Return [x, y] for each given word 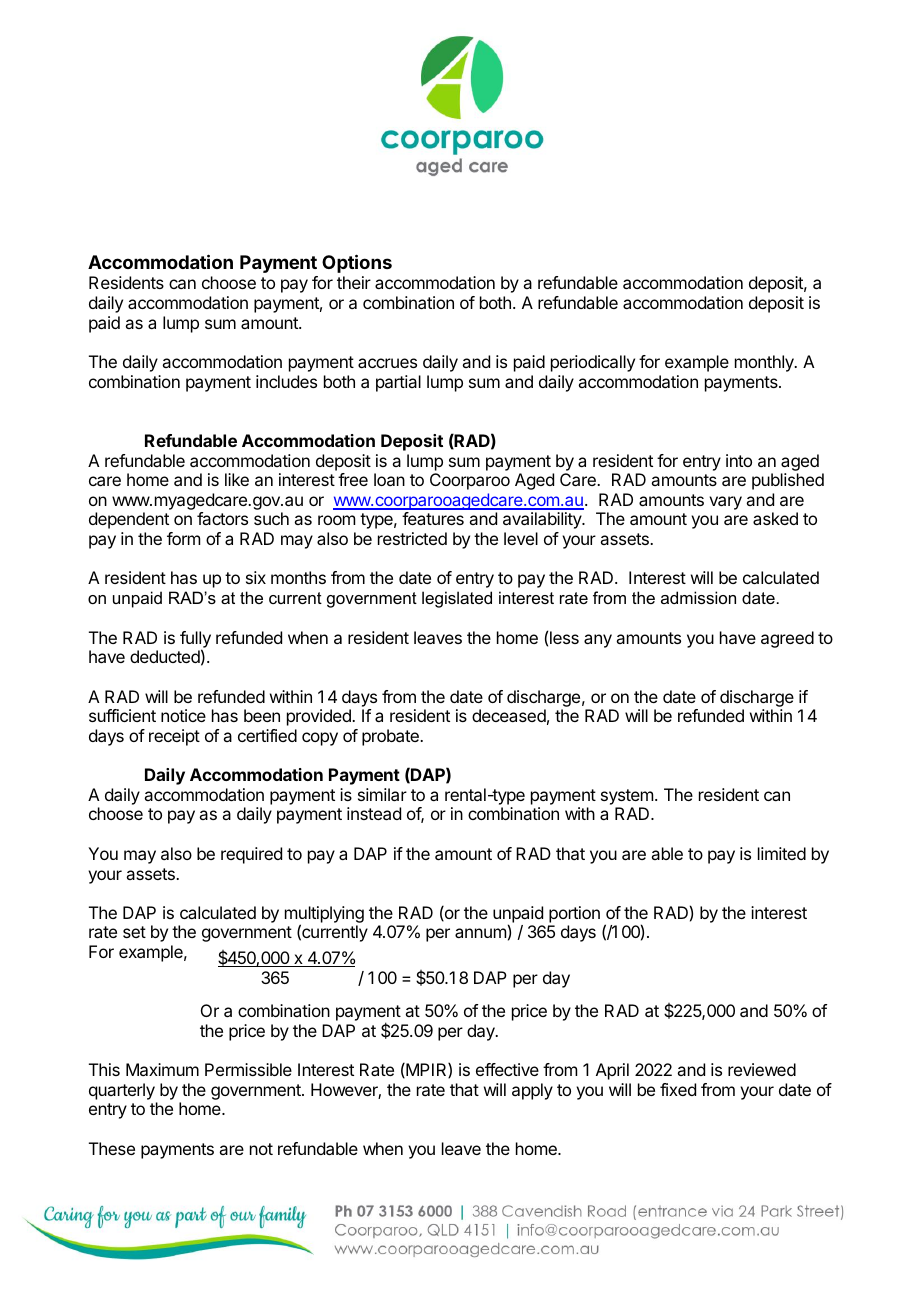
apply [532, 1091]
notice [183, 715]
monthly [765, 363]
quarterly [122, 1091]
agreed [787, 639]
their [354, 282]
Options [357, 263]
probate [391, 737]
